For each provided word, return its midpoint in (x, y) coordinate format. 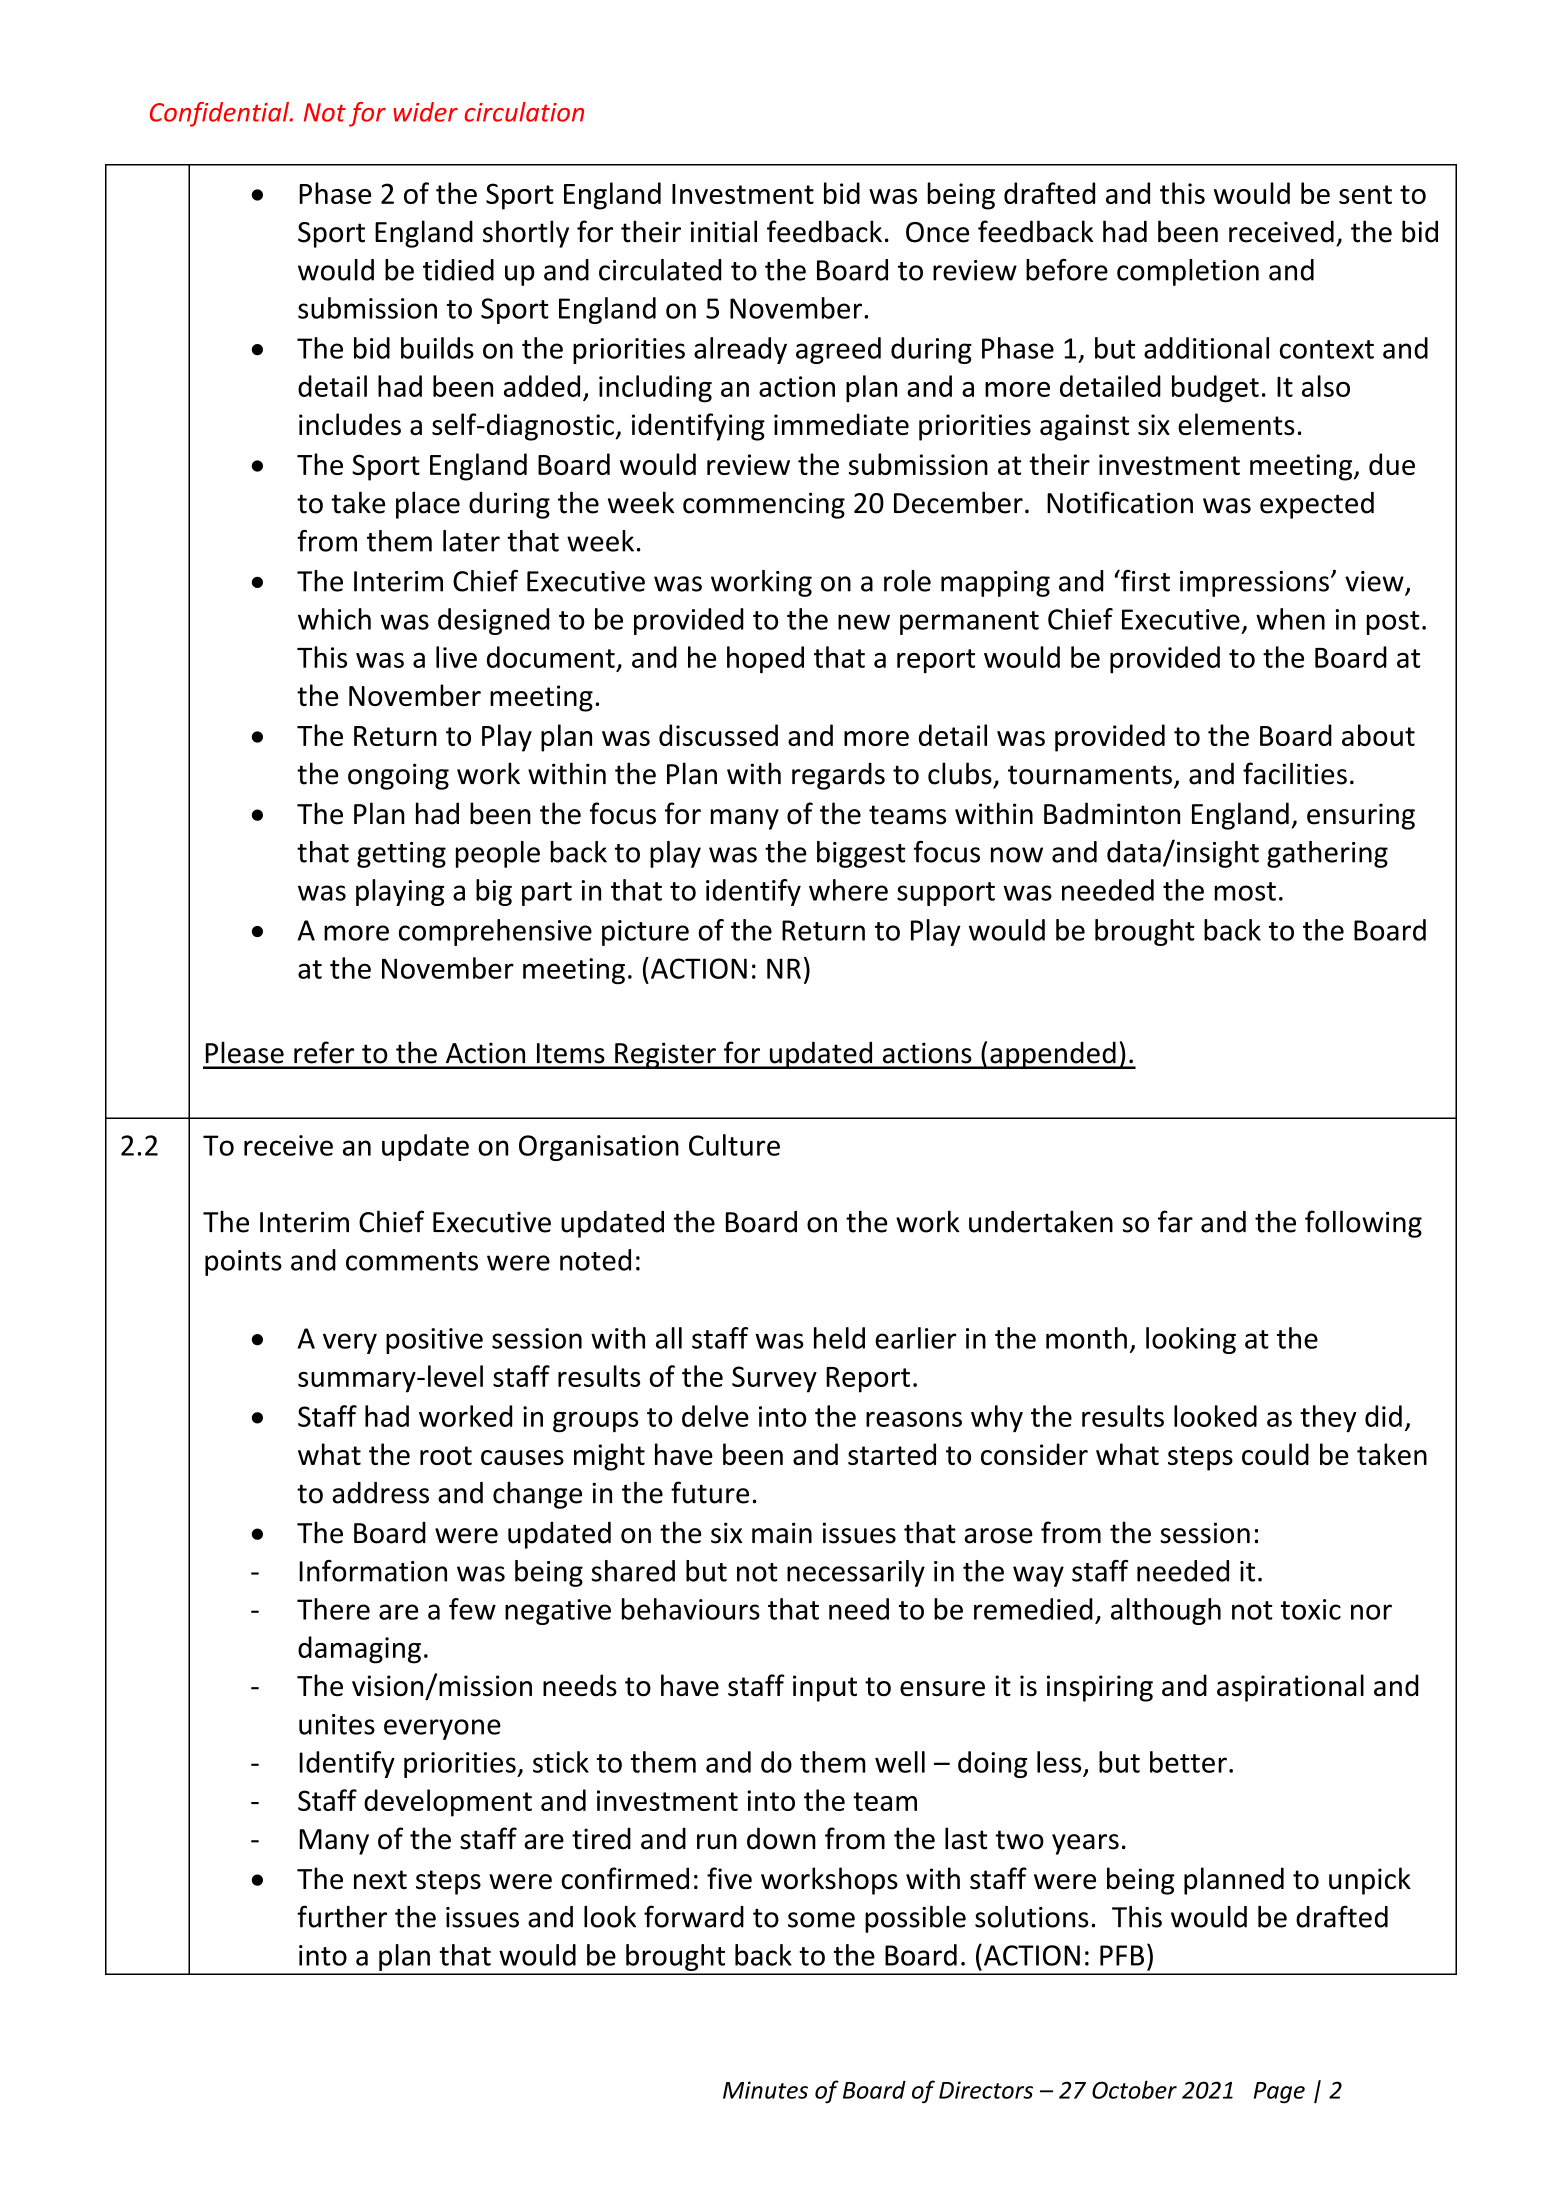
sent (1365, 194)
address (380, 1493)
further (342, 1916)
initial (724, 231)
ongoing (398, 776)
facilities (1295, 773)
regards (838, 776)
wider (425, 112)
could (1275, 1454)
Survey (774, 1379)
